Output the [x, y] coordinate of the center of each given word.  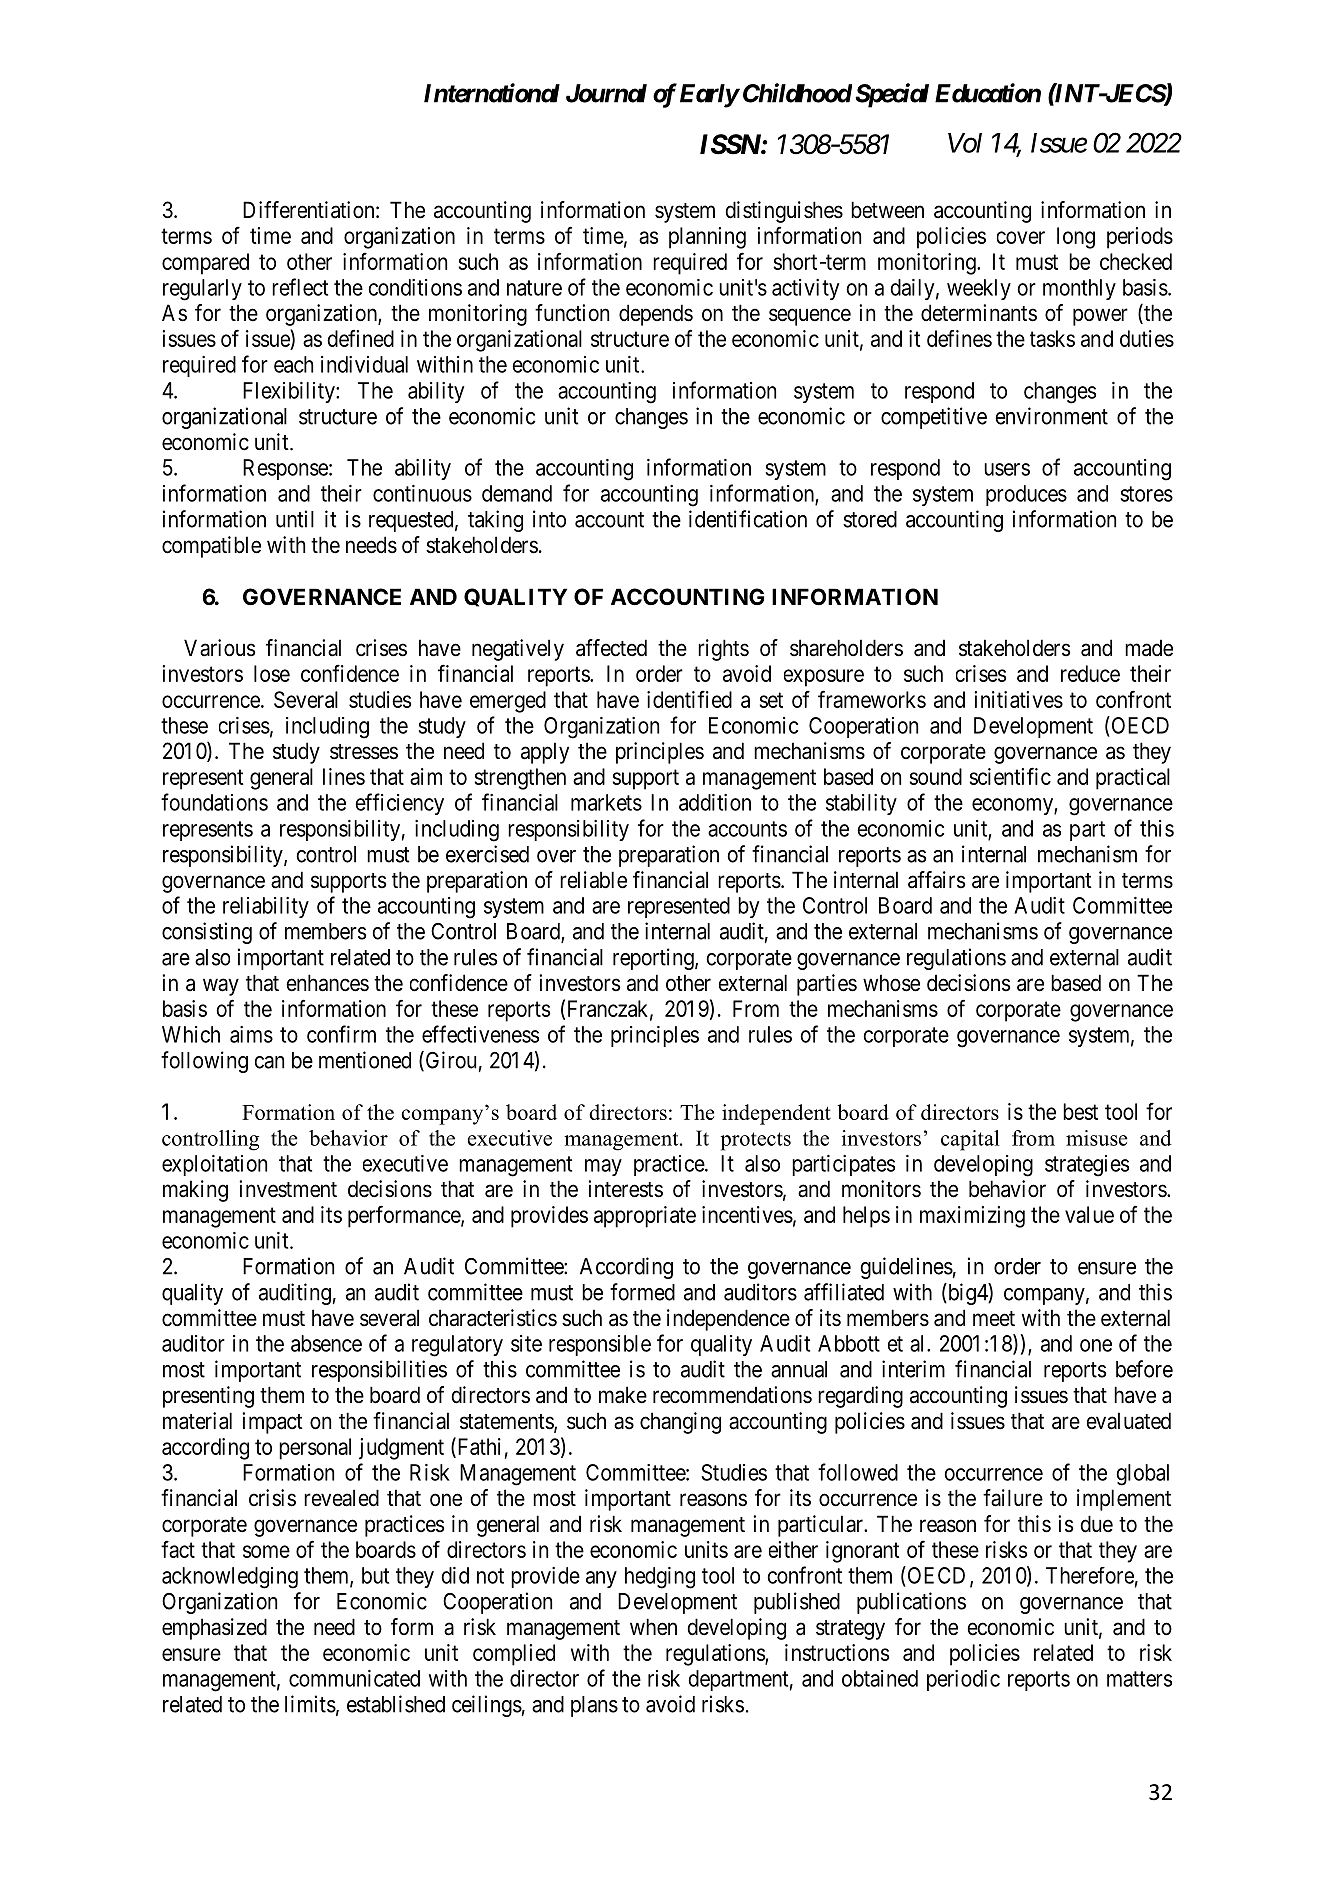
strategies [1087, 1166]
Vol [965, 143]
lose [272, 673]
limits [310, 1704]
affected [611, 648]
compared [205, 264]
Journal [606, 93]
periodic [963, 1680]
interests [625, 1189]
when [653, 1627]
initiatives [1019, 699]
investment [288, 1189]
